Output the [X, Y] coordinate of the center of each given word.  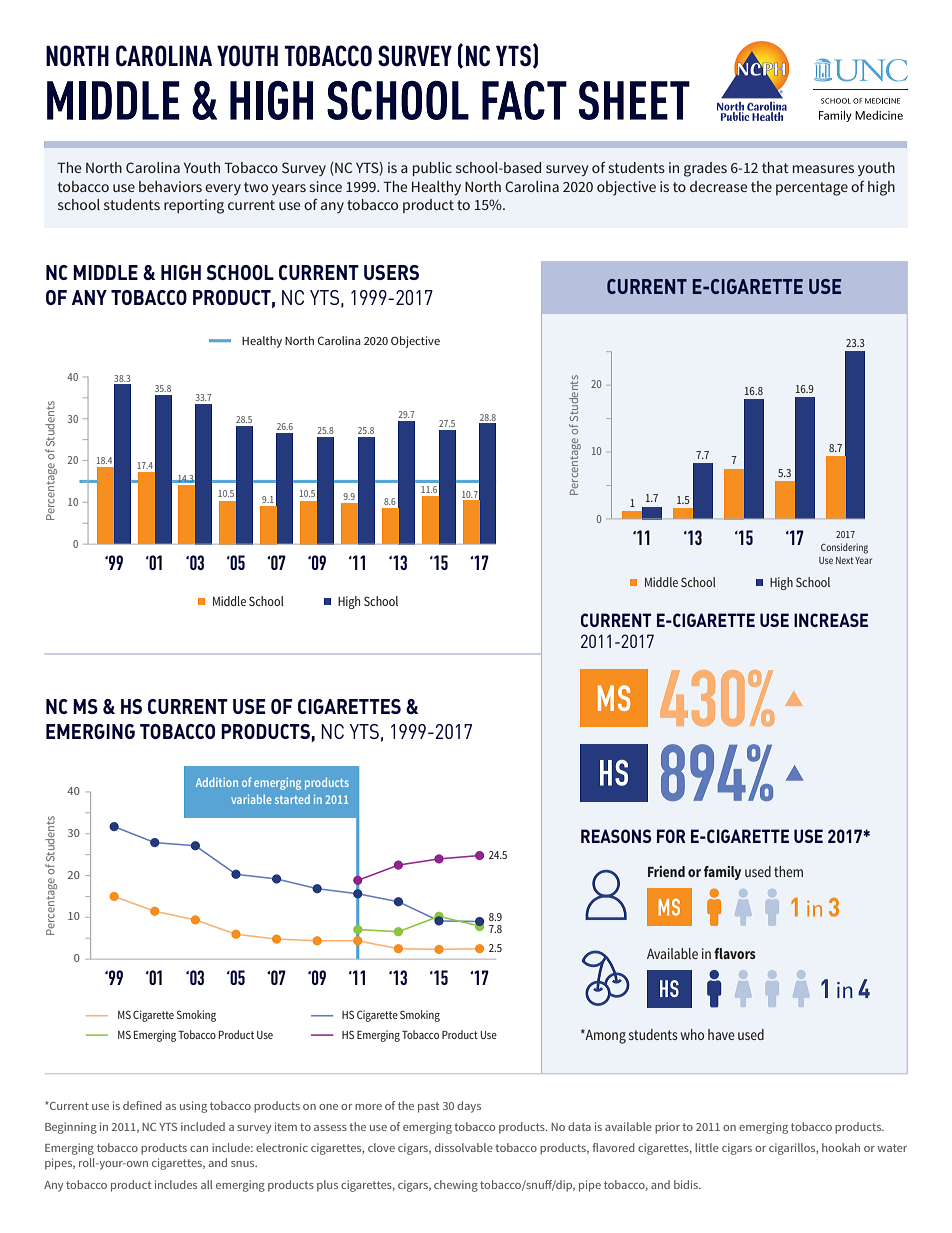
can [199, 1149]
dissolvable [464, 1147]
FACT [524, 100]
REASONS [616, 836]
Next [845, 560]
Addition [217, 782]
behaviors [170, 186]
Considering [844, 548]
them [788, 871]
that [775, 167]
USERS [391, 272]
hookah [841, 1147]
